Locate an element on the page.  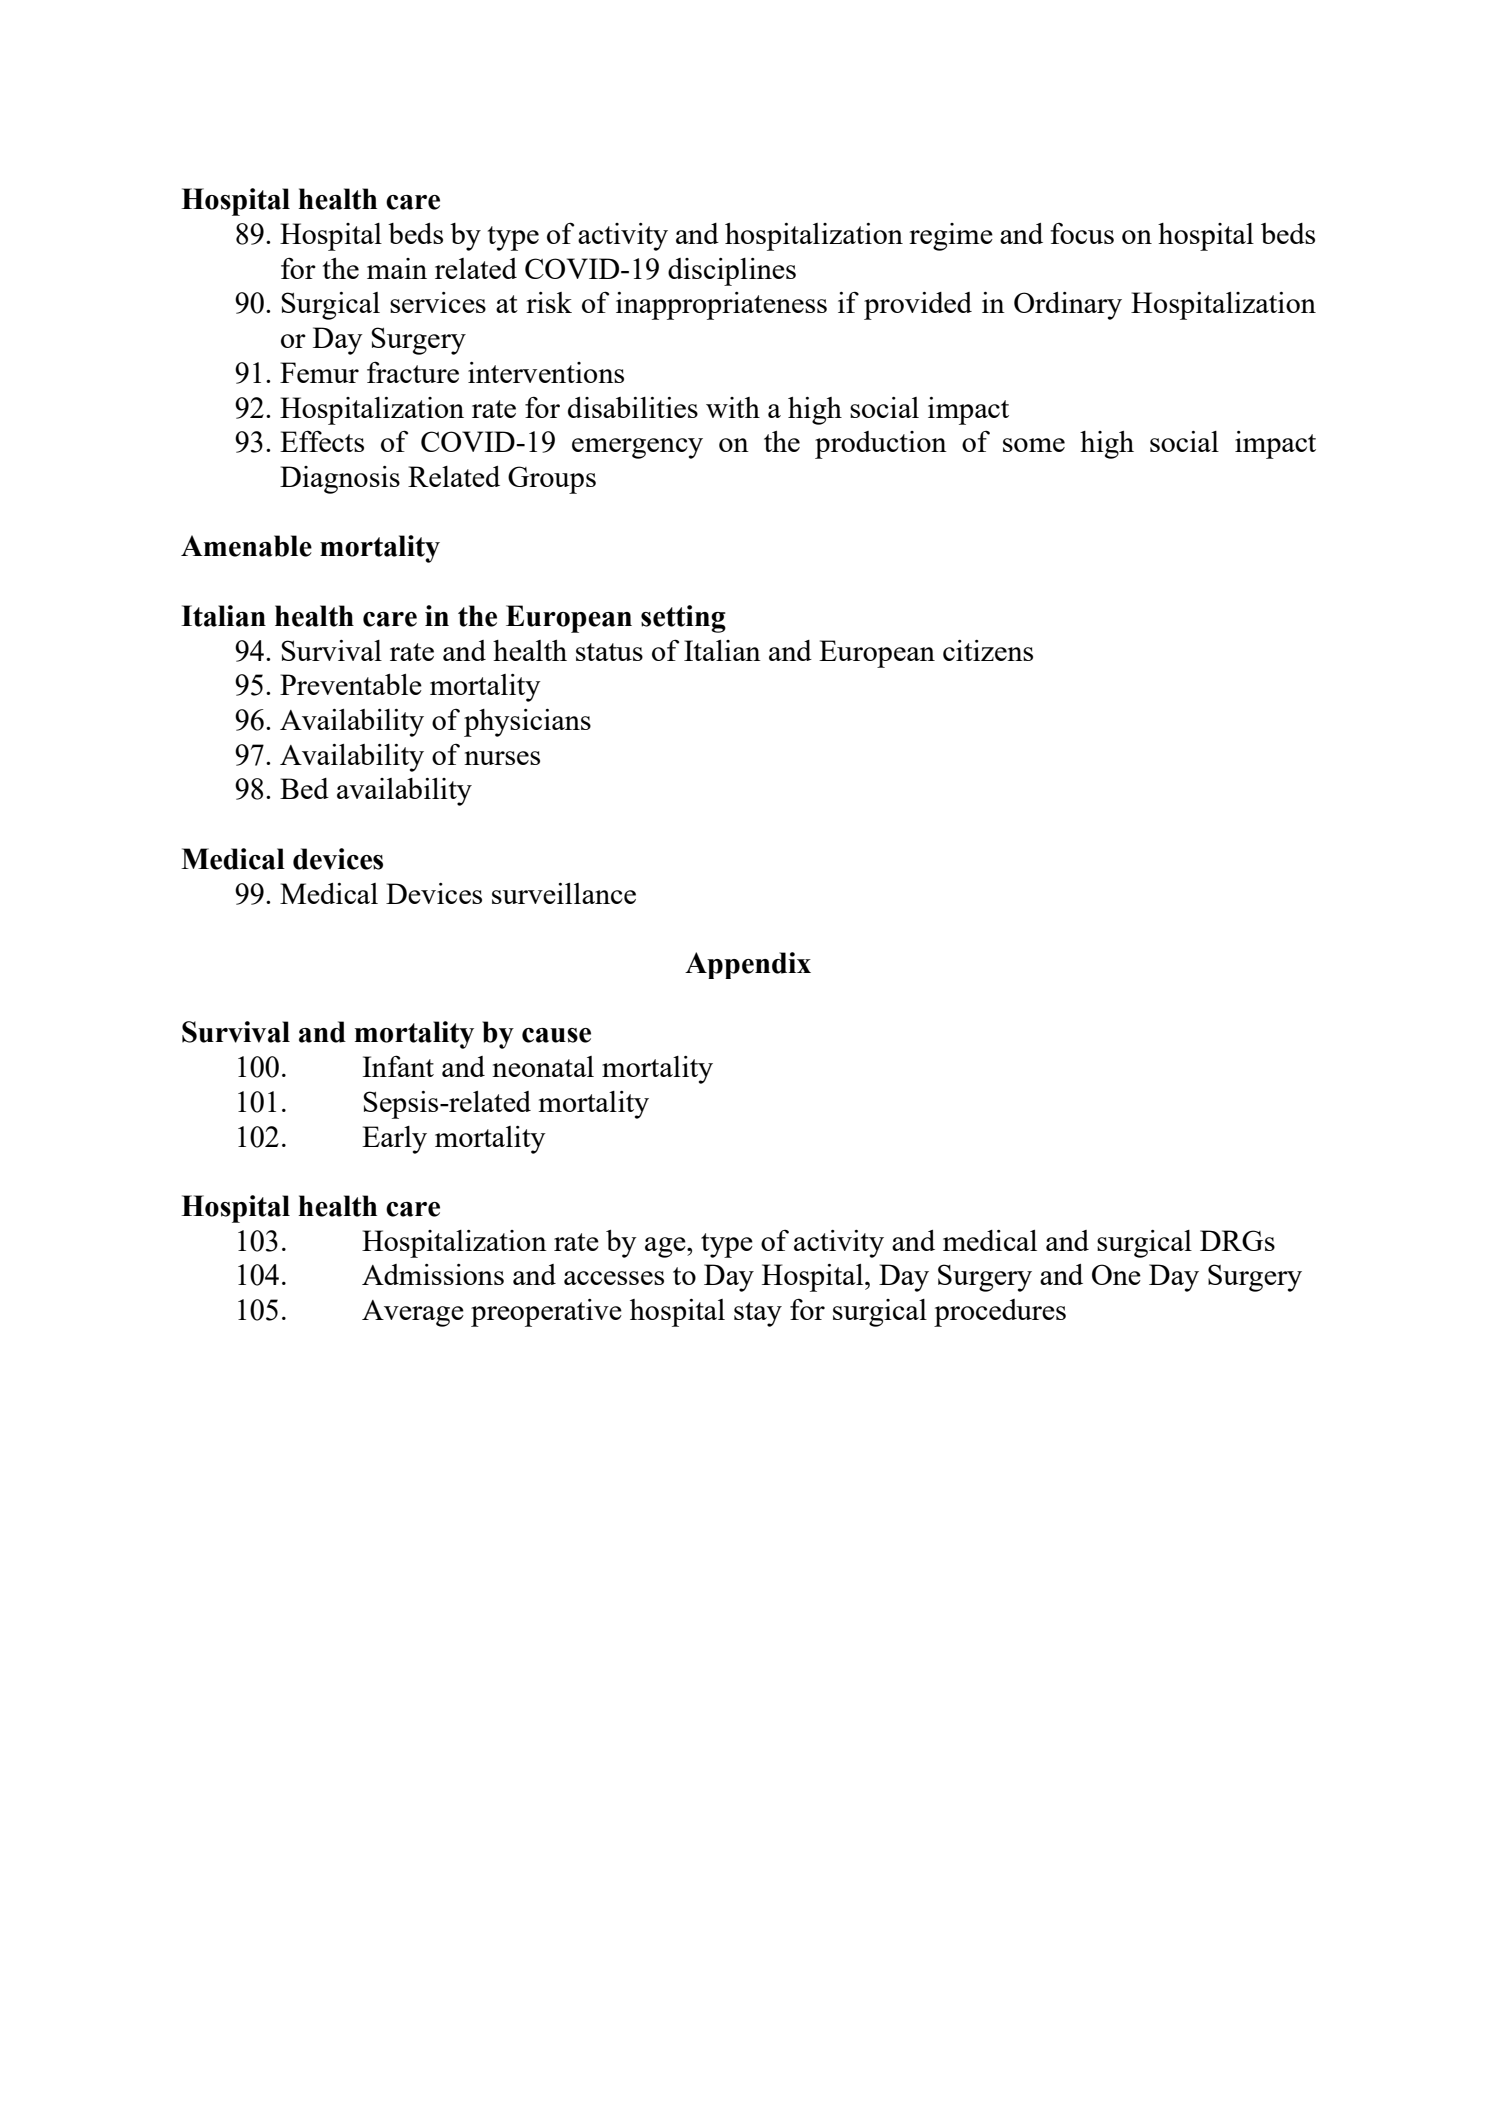
accesses is located at coordinates (614, 1278).
